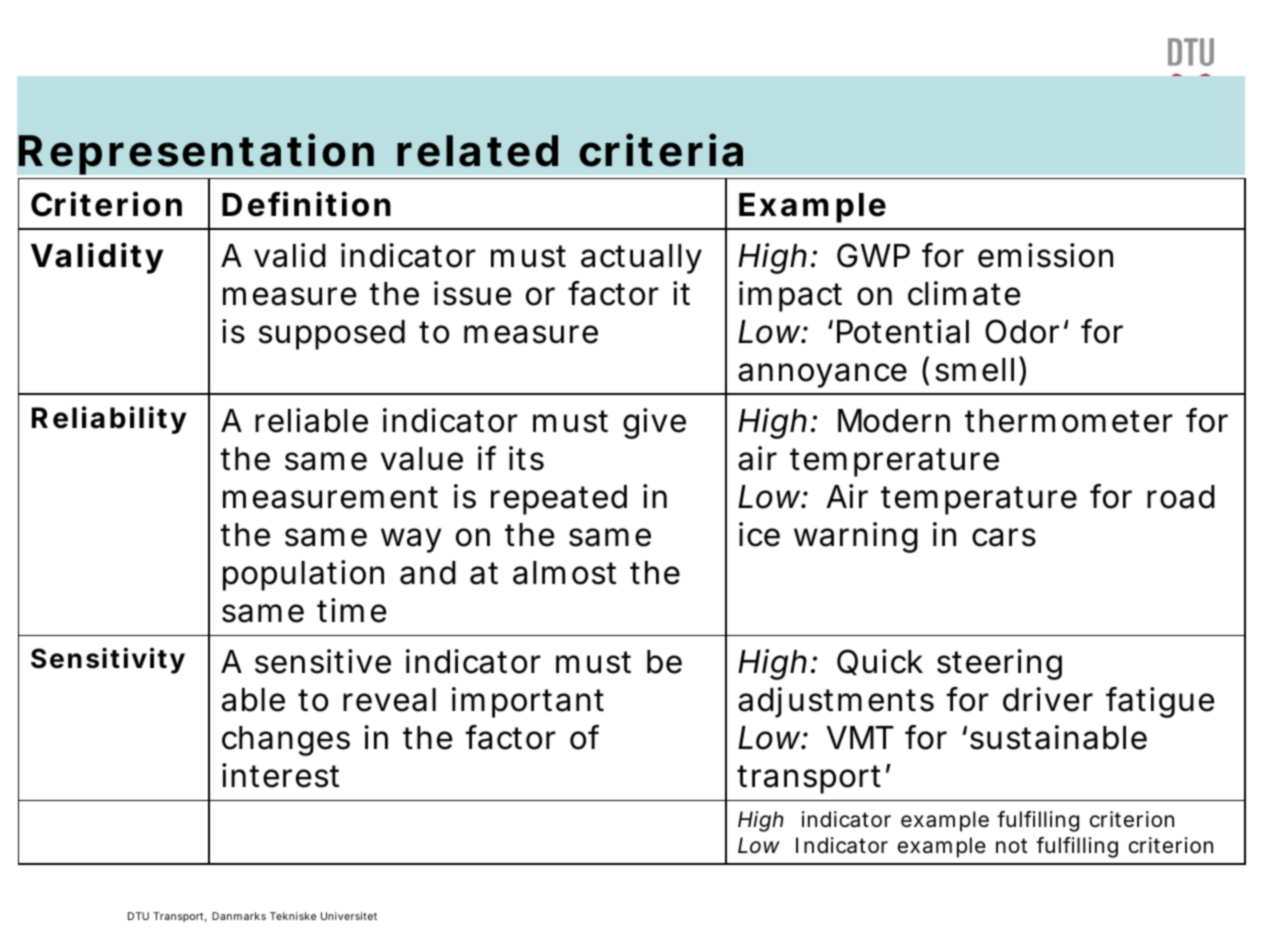 This screenshot has height=952, width=1270. What do you see at coordinates (306, 204) in the screenshot?
I see `Definition` at bounding box center [306, 204].
